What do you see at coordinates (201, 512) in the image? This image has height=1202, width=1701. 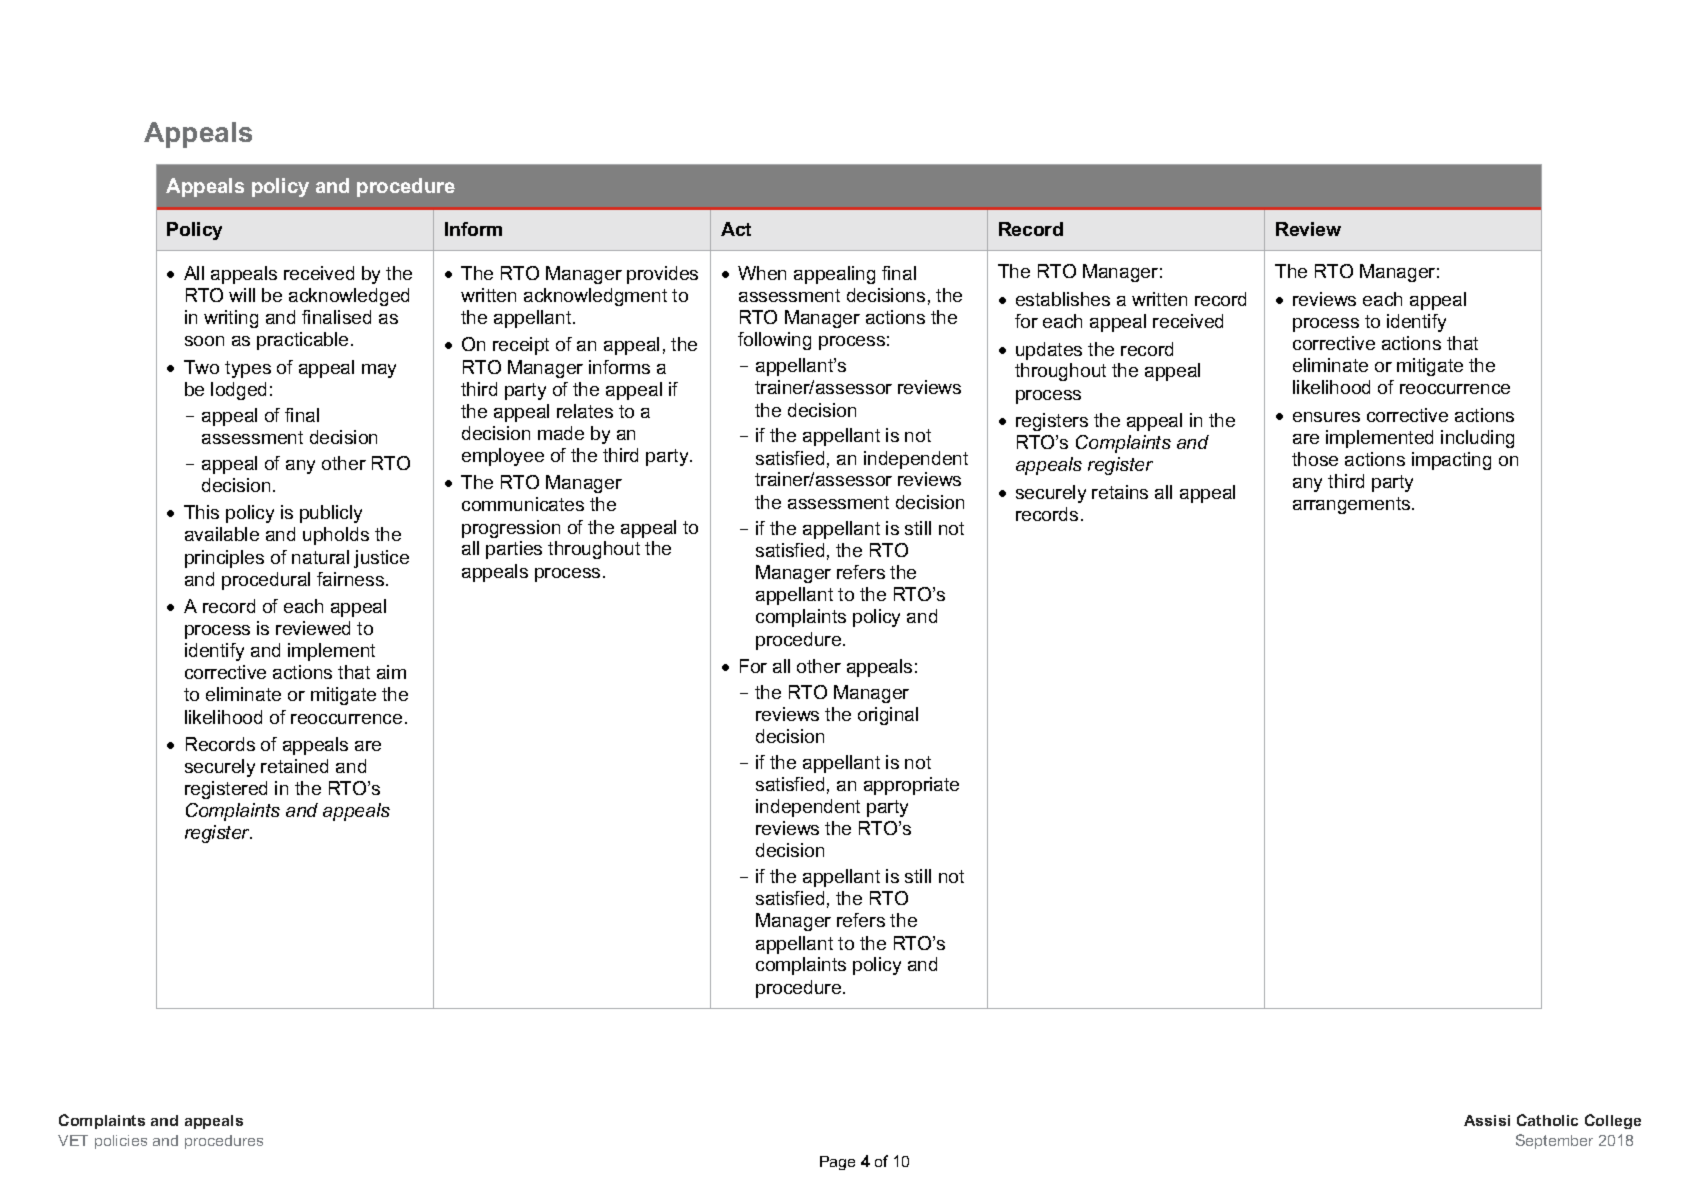 I see `This` at bounding box center [201, 512].
